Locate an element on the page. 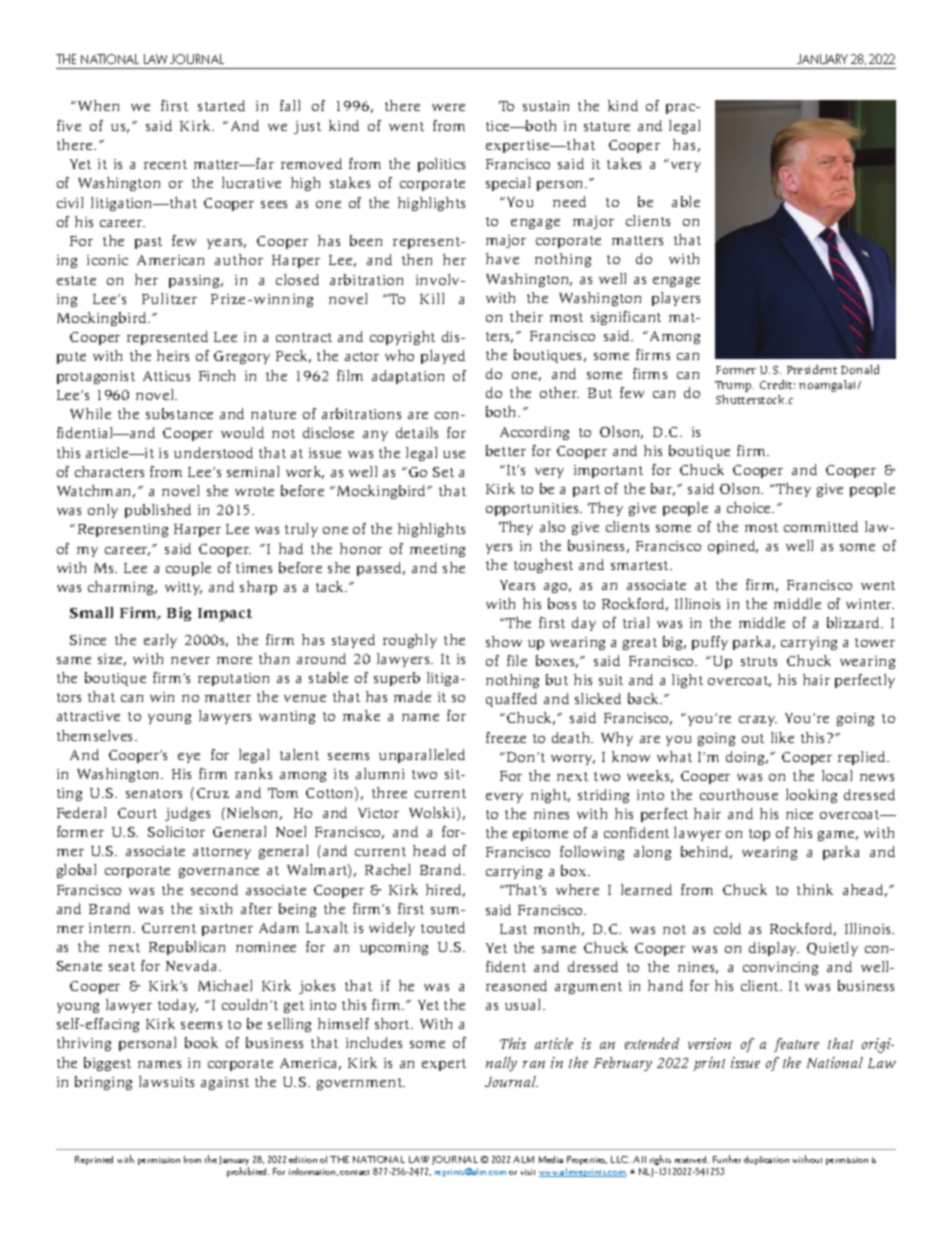  recent is located at coordinates (165, 164).
